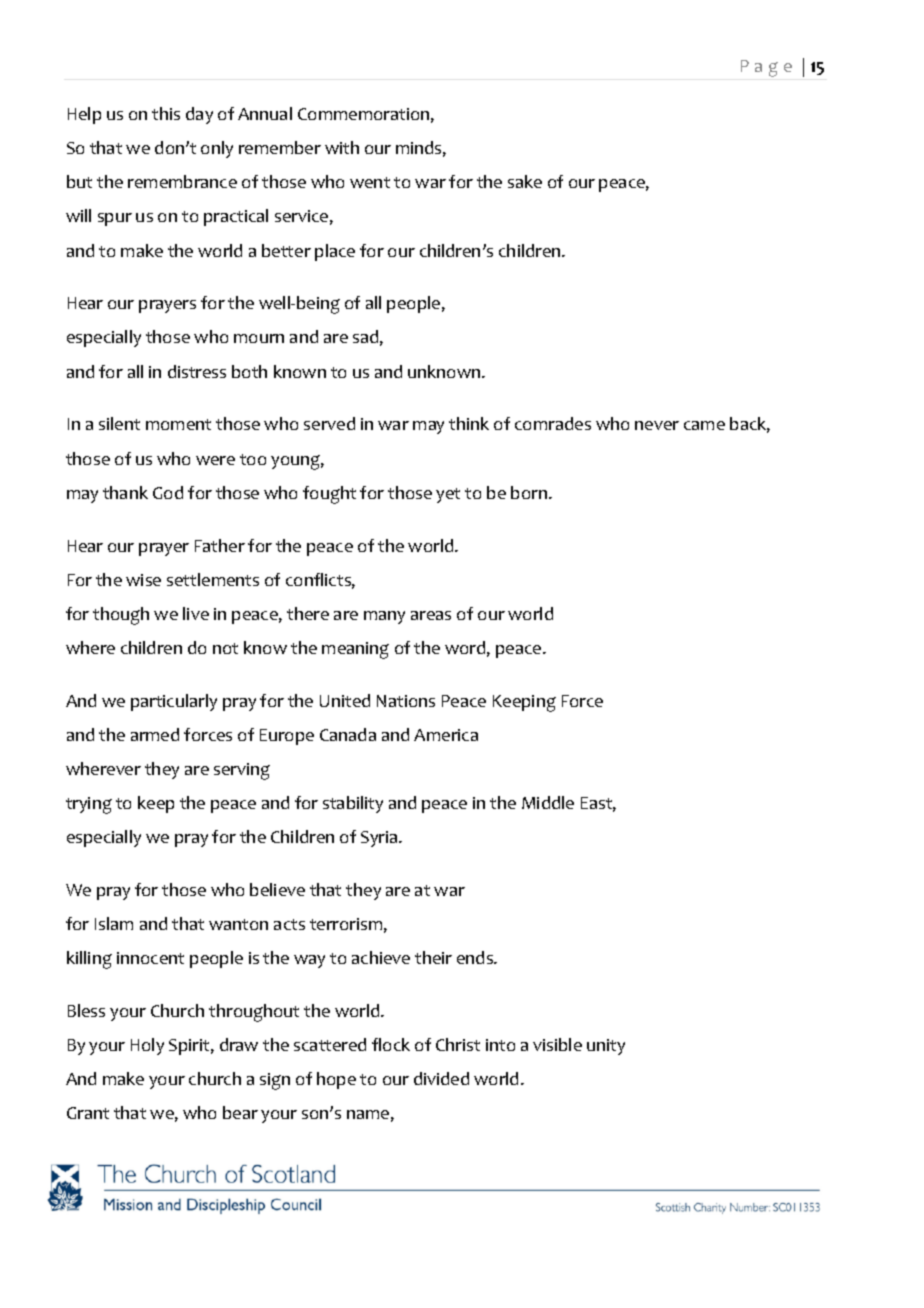 The image size is (924, 1308). I want to click on Syria, so click(380, 839).
